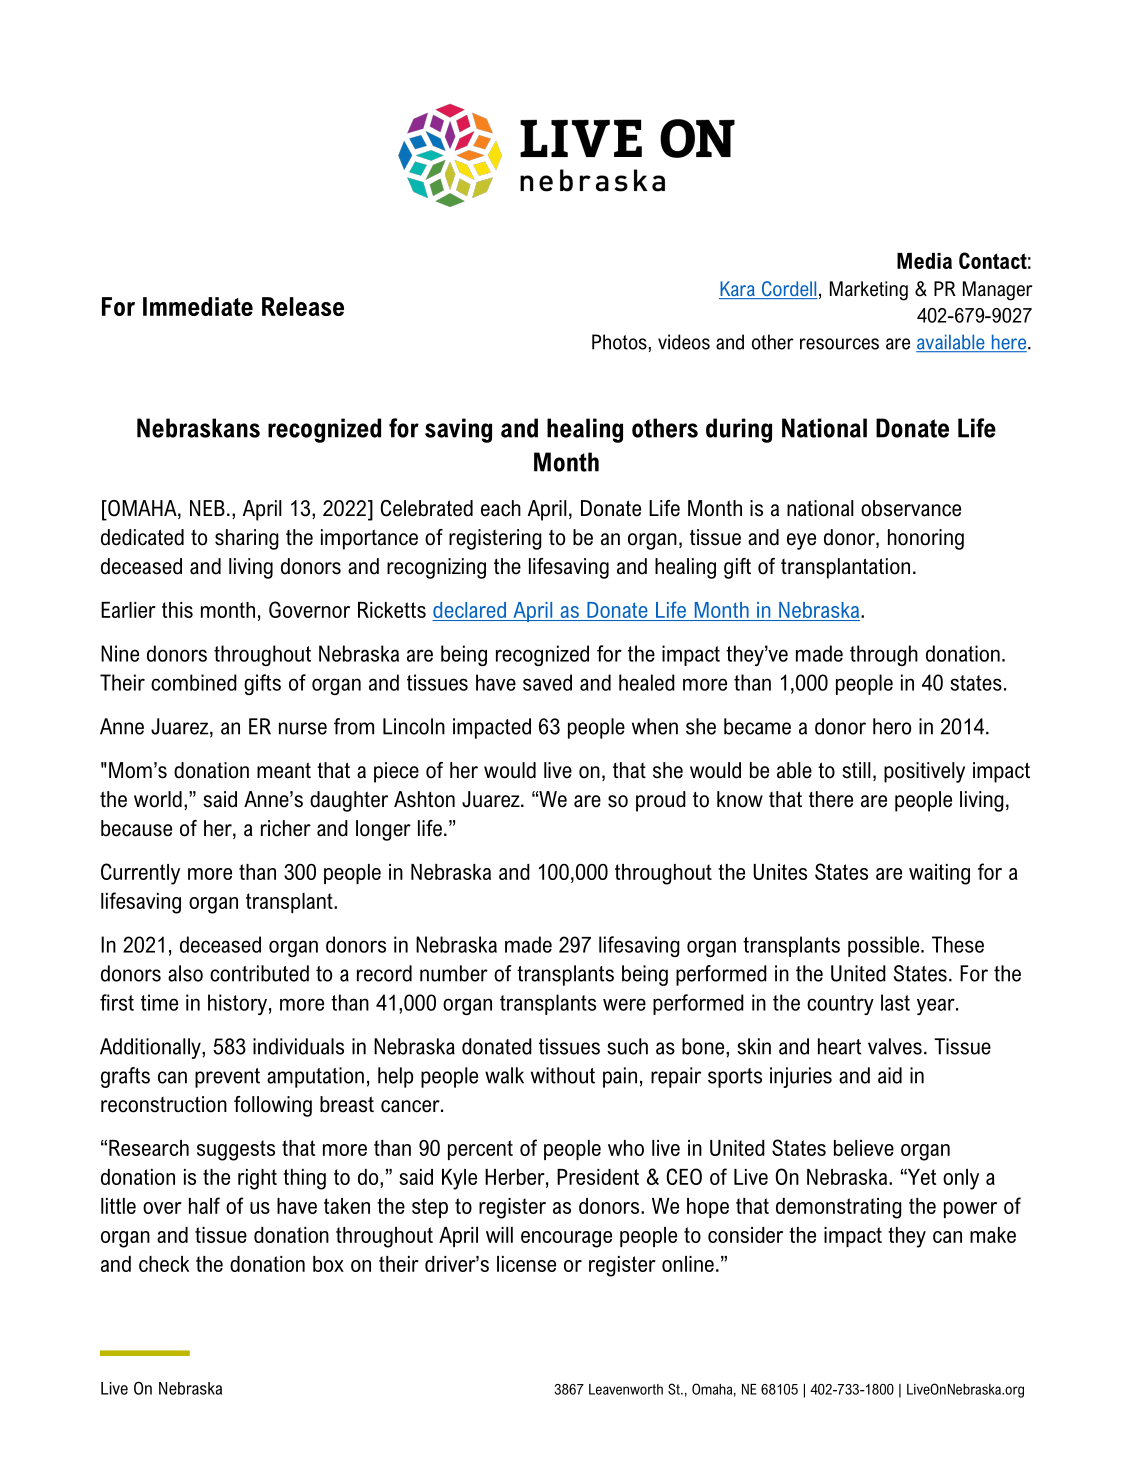 The width and height of the screenshot is (1132, 1465). Describe the element at coordinates (619, 342) in the screenshot. I see `Photos` at that location.
